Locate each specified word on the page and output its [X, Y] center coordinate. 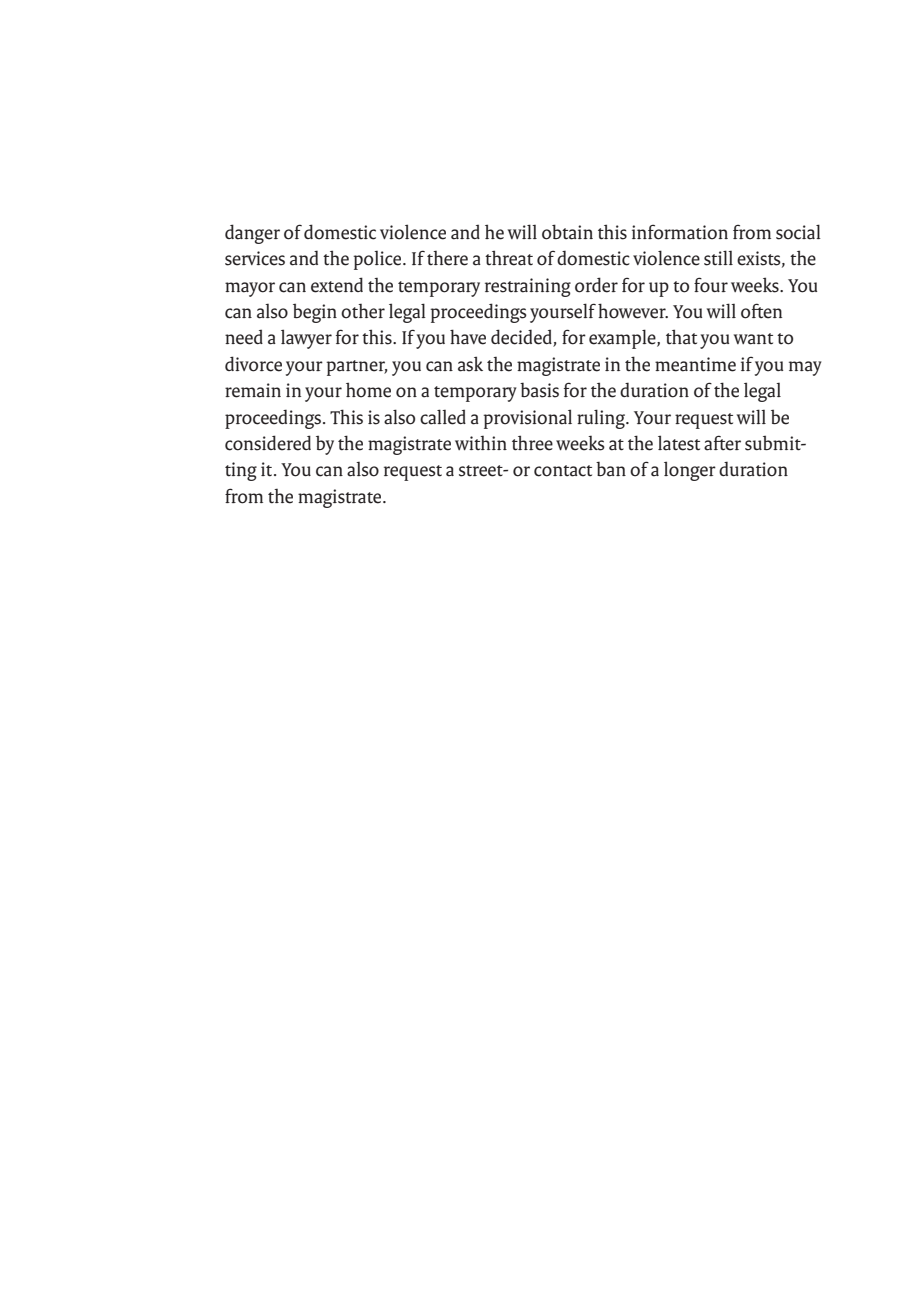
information [680, 232]
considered [268, 443]
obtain [567, 232]
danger [252, 234]
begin [315, 313]
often [761, 311]
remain [253, 390]
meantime [695, 364]
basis [539, 390]
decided [522, 338]
